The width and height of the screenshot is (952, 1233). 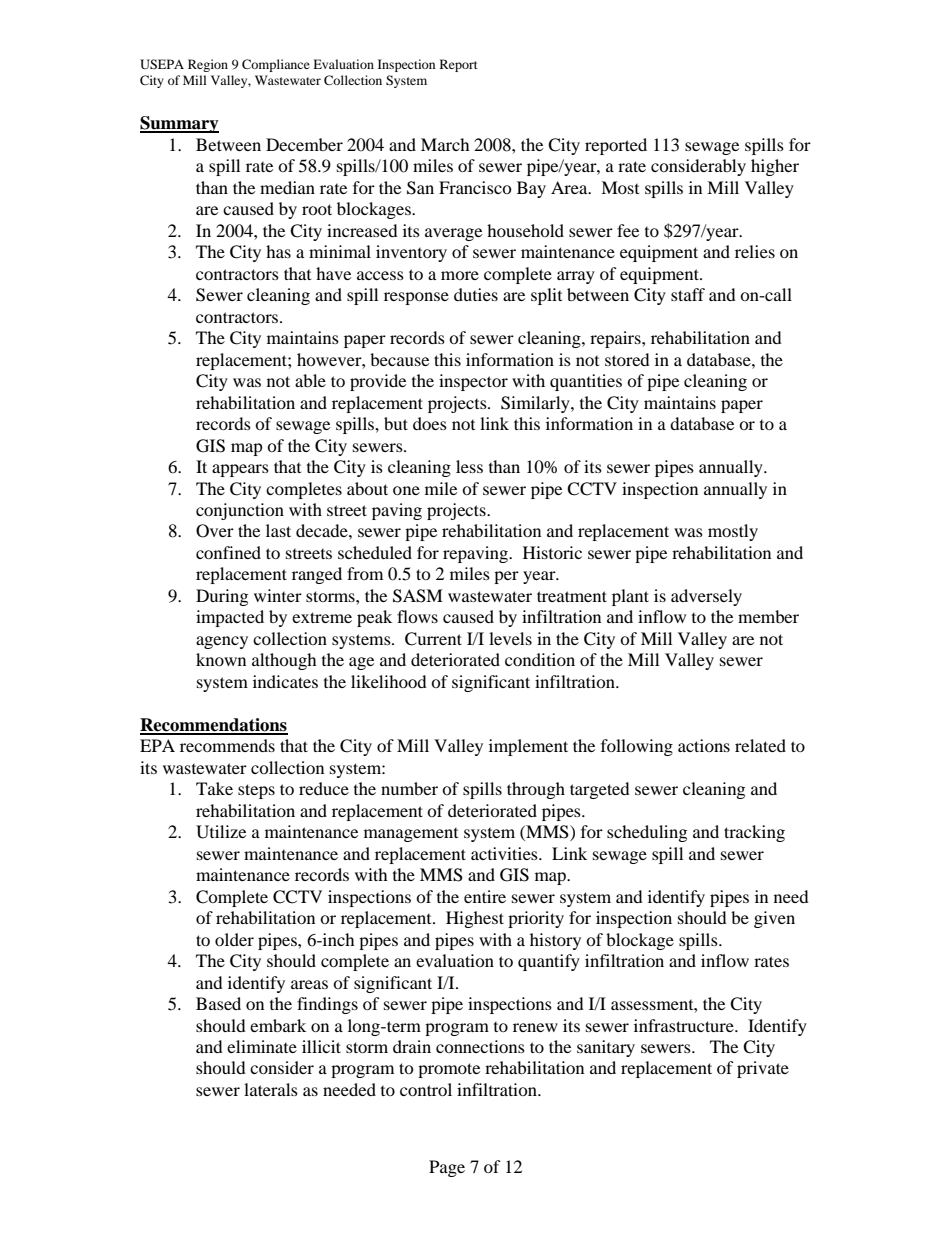 What do you see at coordinates (445, 144) in the screenshot?
I see `March` at bounding box center [445, 144].
